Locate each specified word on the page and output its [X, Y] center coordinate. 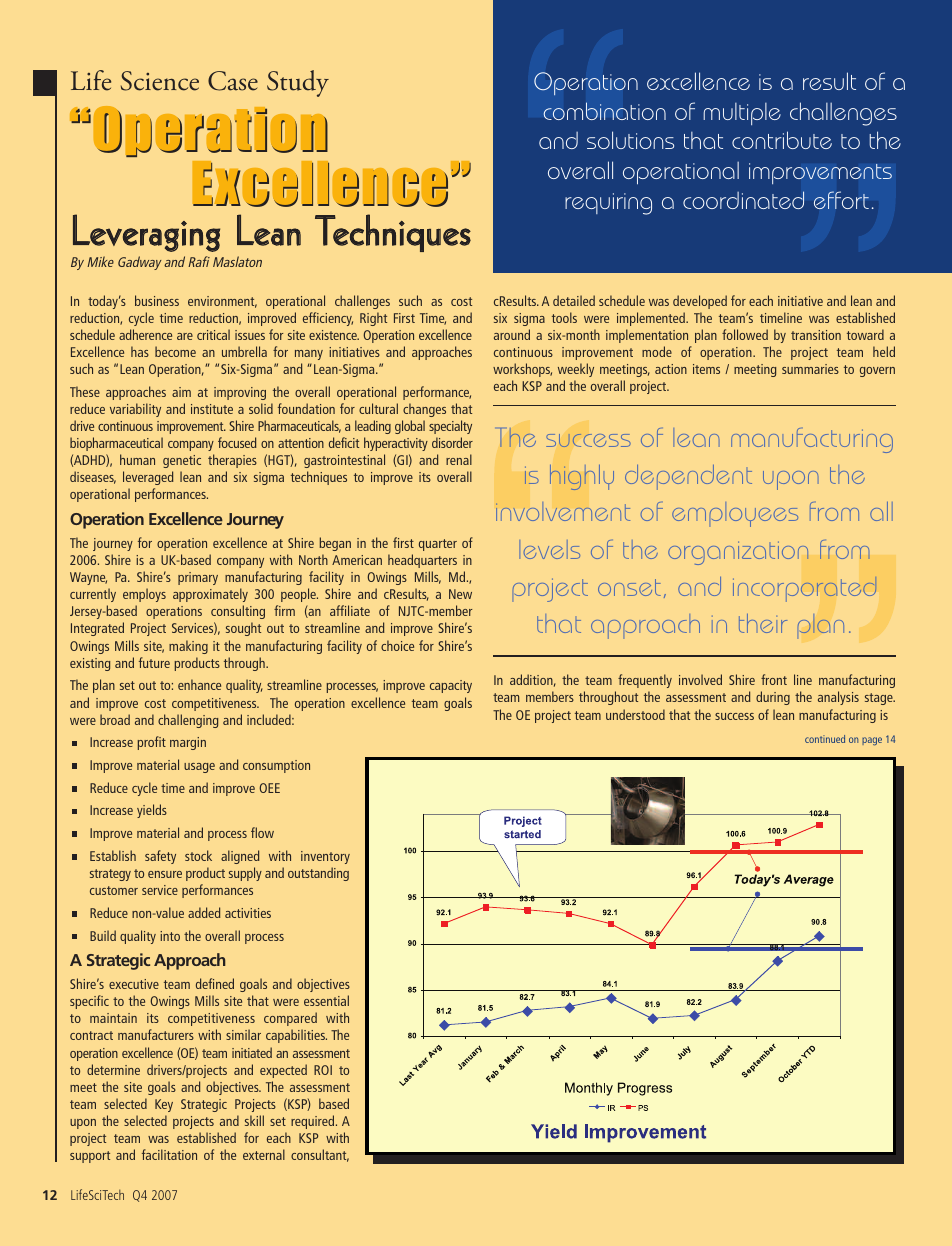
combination [604, 111]
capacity [451, 686]
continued [825, 739]
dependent [688, 477]
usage [199, 768]
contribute [782, 140]
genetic [182, 461]
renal [459, 459]
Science [160, 81]
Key [164, 1105]
